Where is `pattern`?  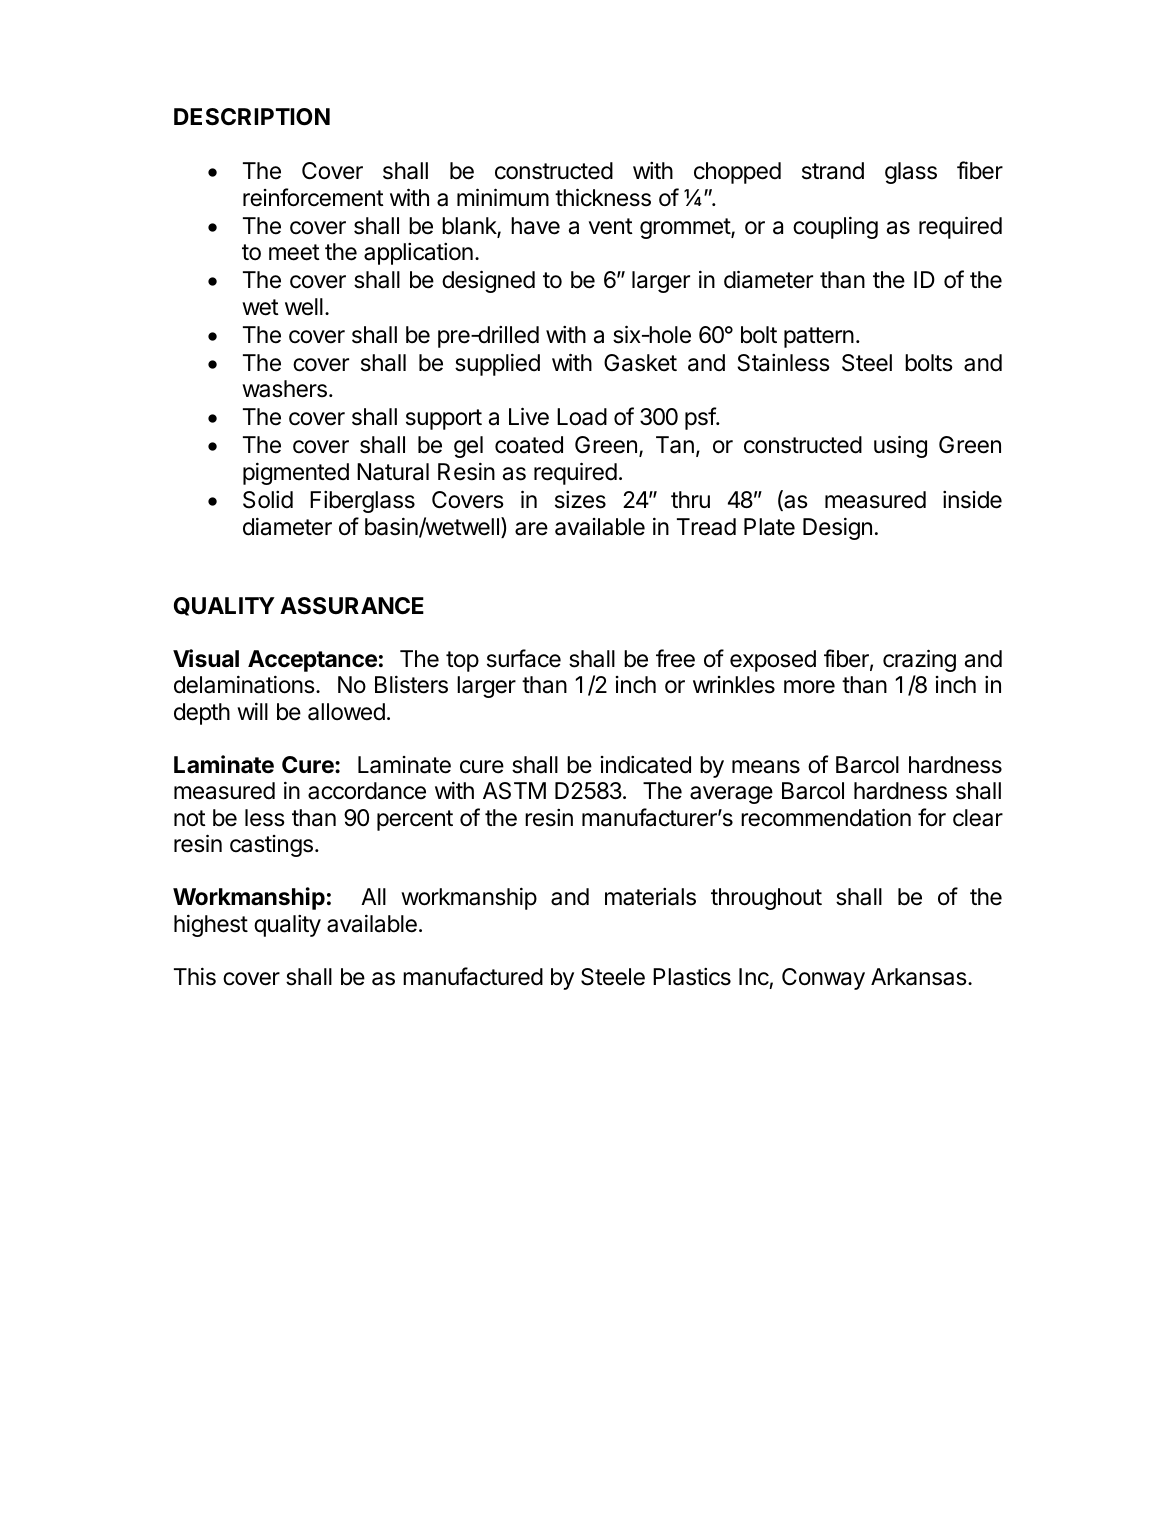 pattern is located at coordinates (819, 337).
